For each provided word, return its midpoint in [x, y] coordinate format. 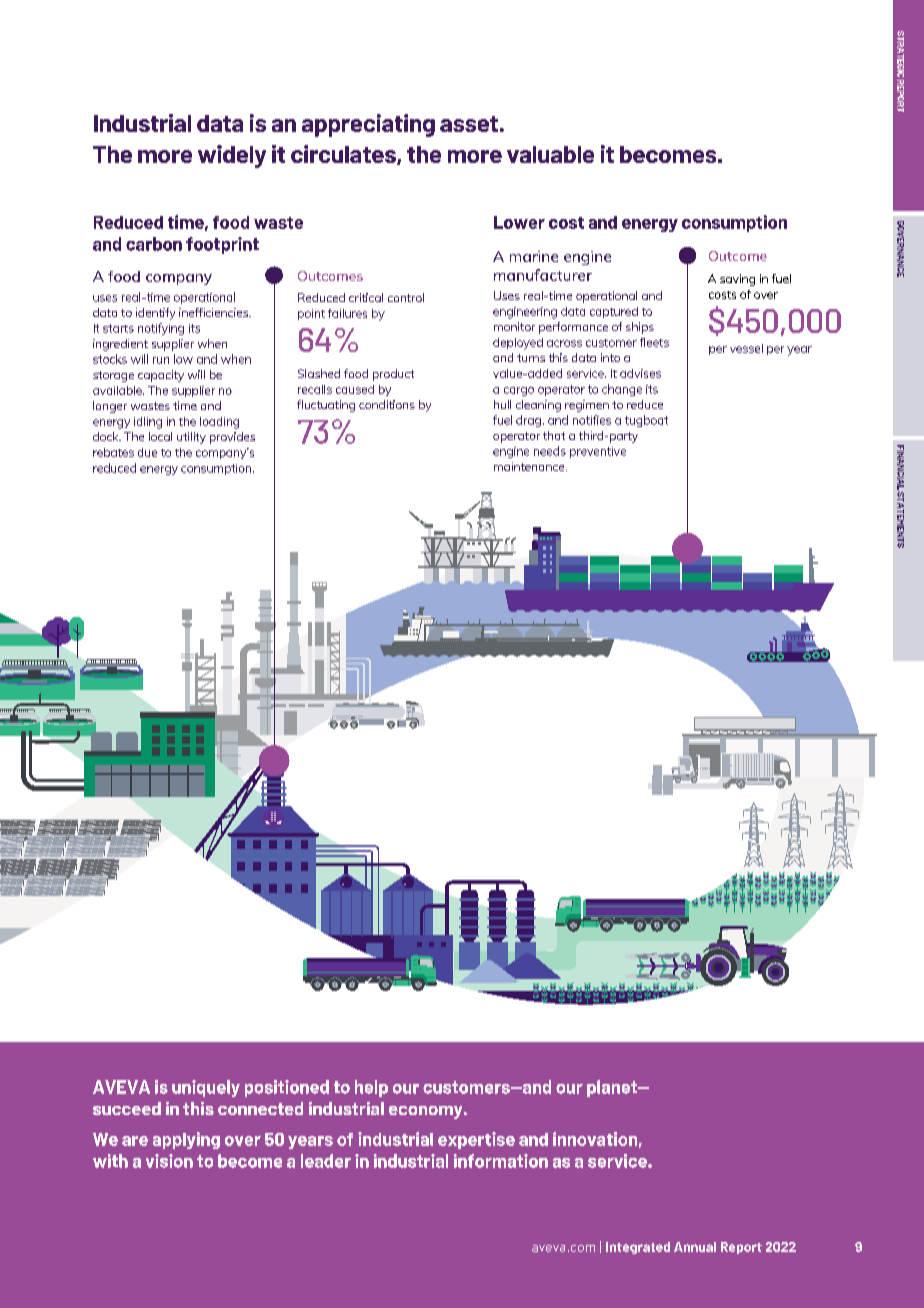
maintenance [530, 466]
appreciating [368, 125]
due [147, 452]
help [371, 1088]
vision [169, 1161]
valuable [550, 154]
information [501, 1161]
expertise [476, 1140]
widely [232, 156]
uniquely [206, 1088]
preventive [598, 452]
